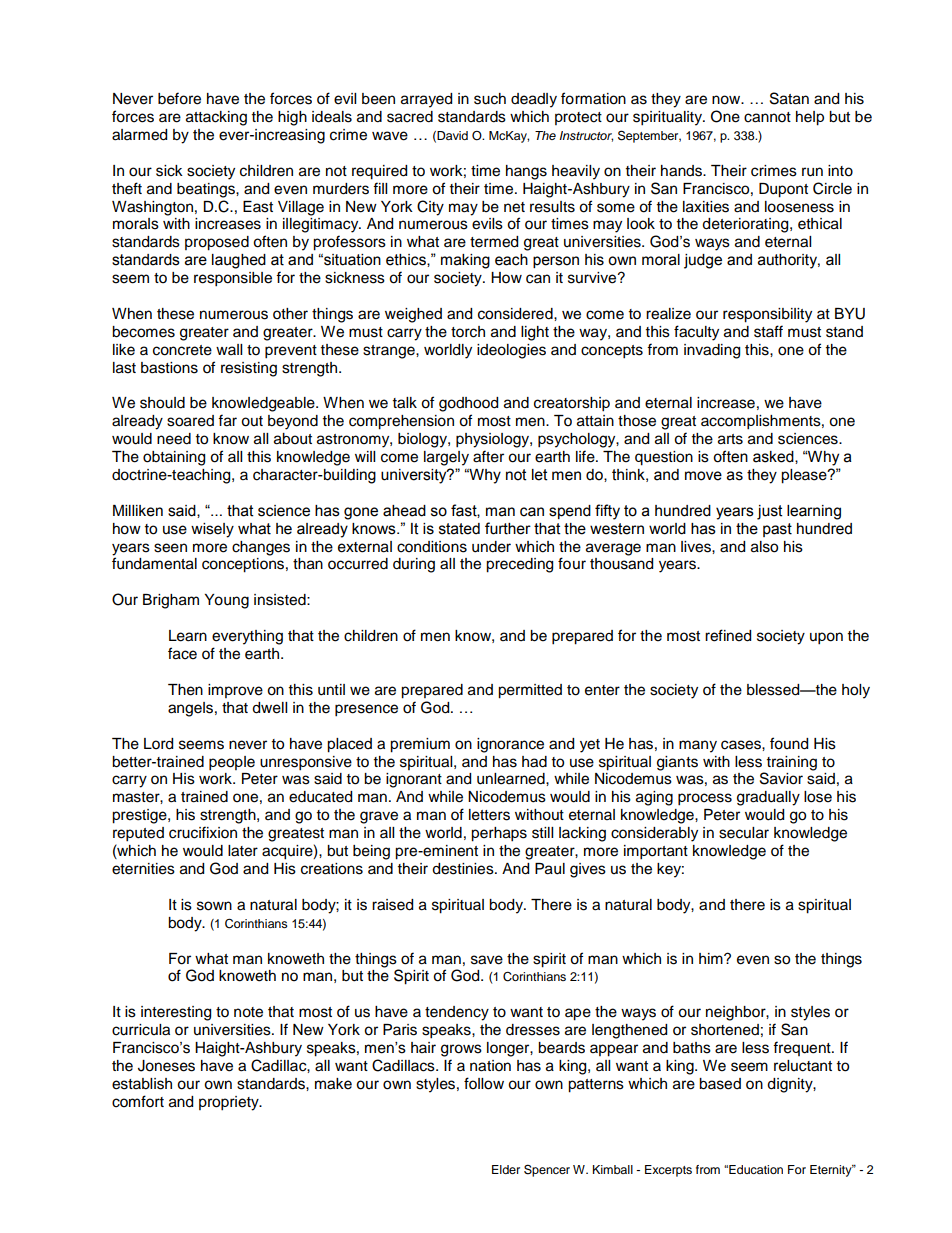 This screenshot has height=1233, width=952. What do you see at coordinates (490, 99) in the screenshot?
I see `such` at bounding box center [490, 99].
